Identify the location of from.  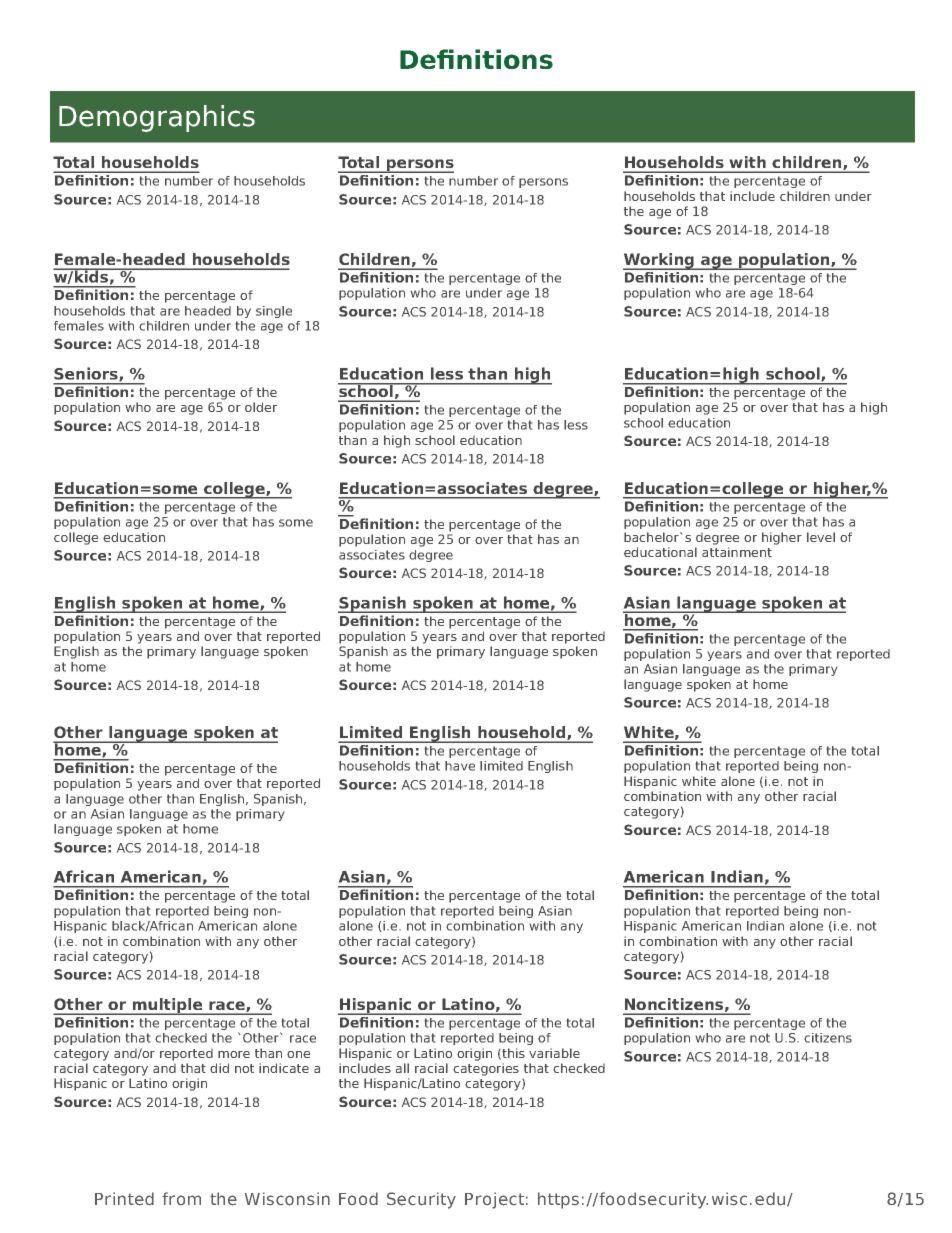
(181, 1198).
